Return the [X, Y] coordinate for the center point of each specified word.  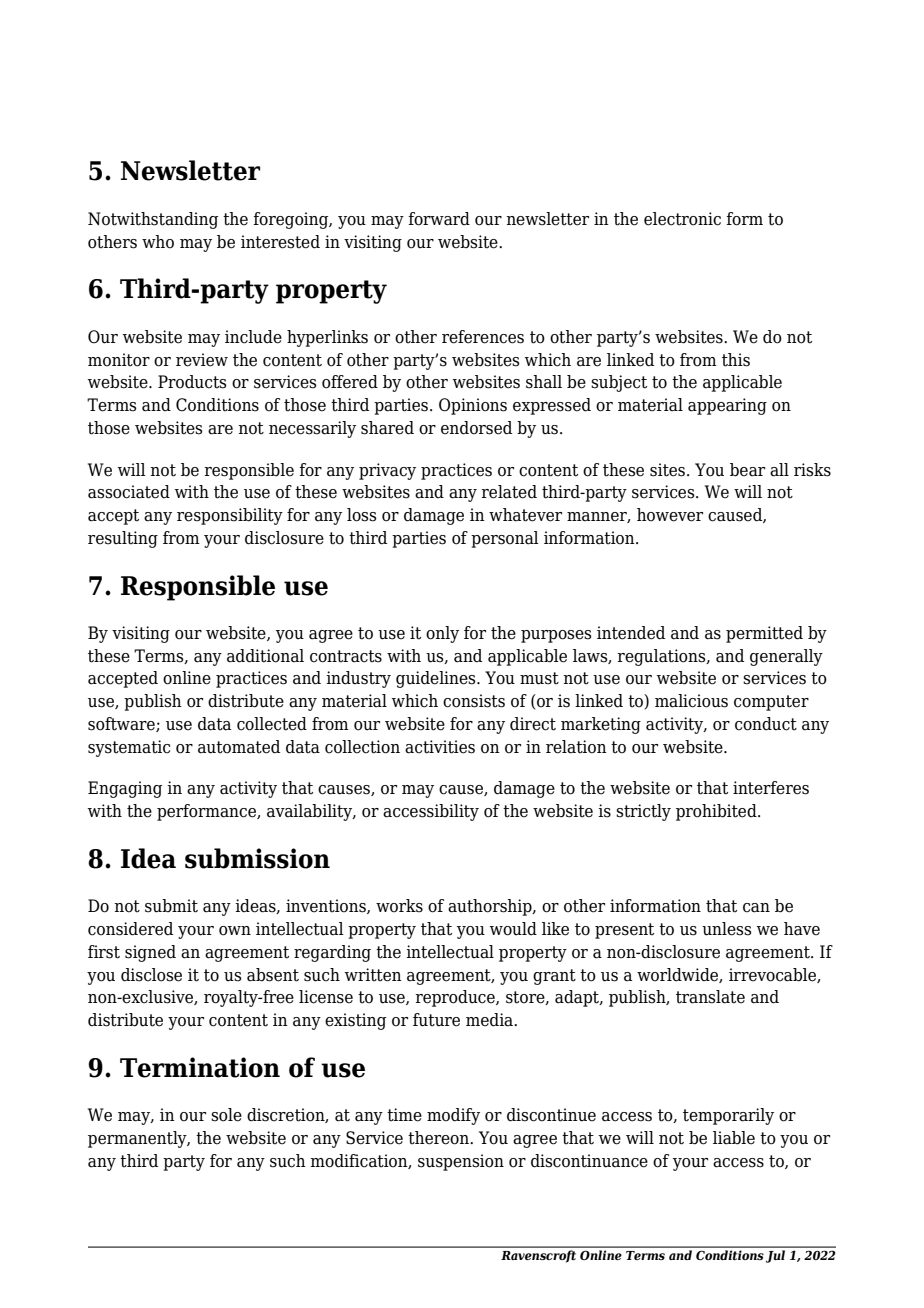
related [509, 492]
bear [747, 470]
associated [129, 492]
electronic [682, 219]
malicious [691, 701]
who [158, 242]
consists [474, 701]
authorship [491, 907]
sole [226, 1115]
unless [727, 929]
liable [734, 1138]
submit [171, 906]
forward [439, 219]
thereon [439, 1138]
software [122, 724]
